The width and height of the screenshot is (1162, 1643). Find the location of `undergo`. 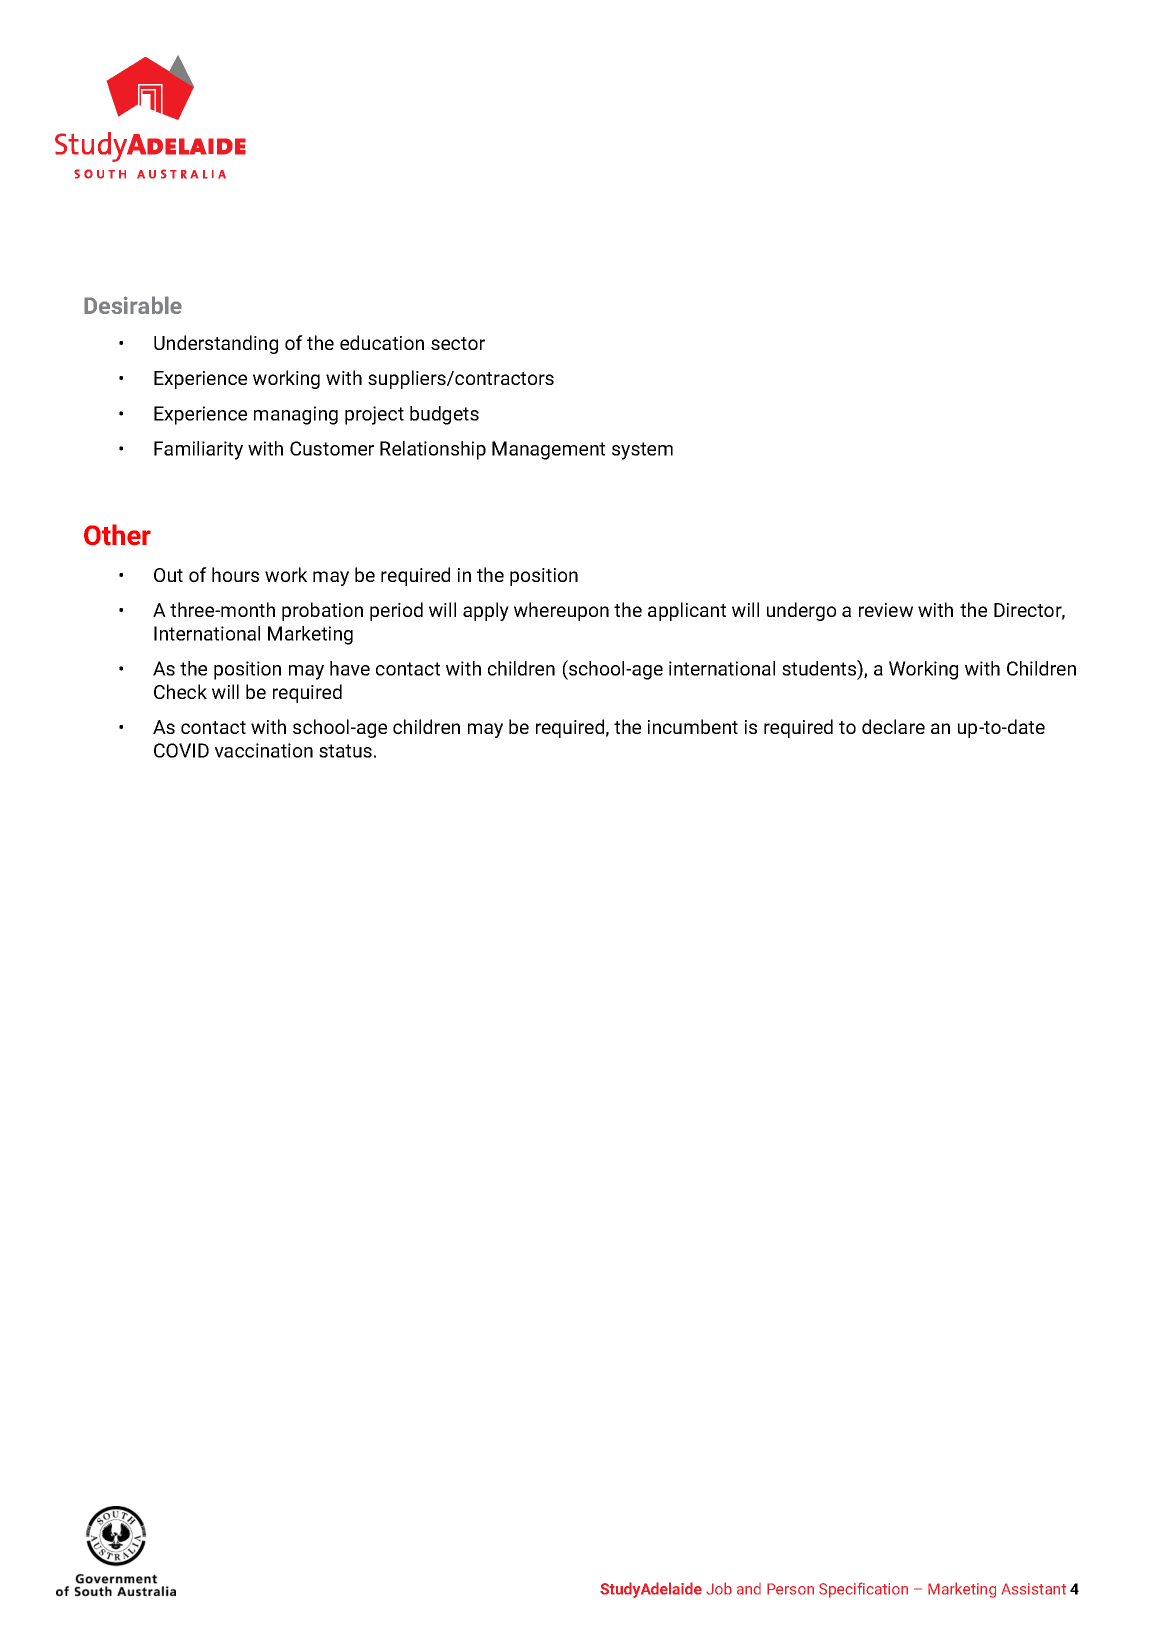

undergo is located at coordinates (801, 611).
